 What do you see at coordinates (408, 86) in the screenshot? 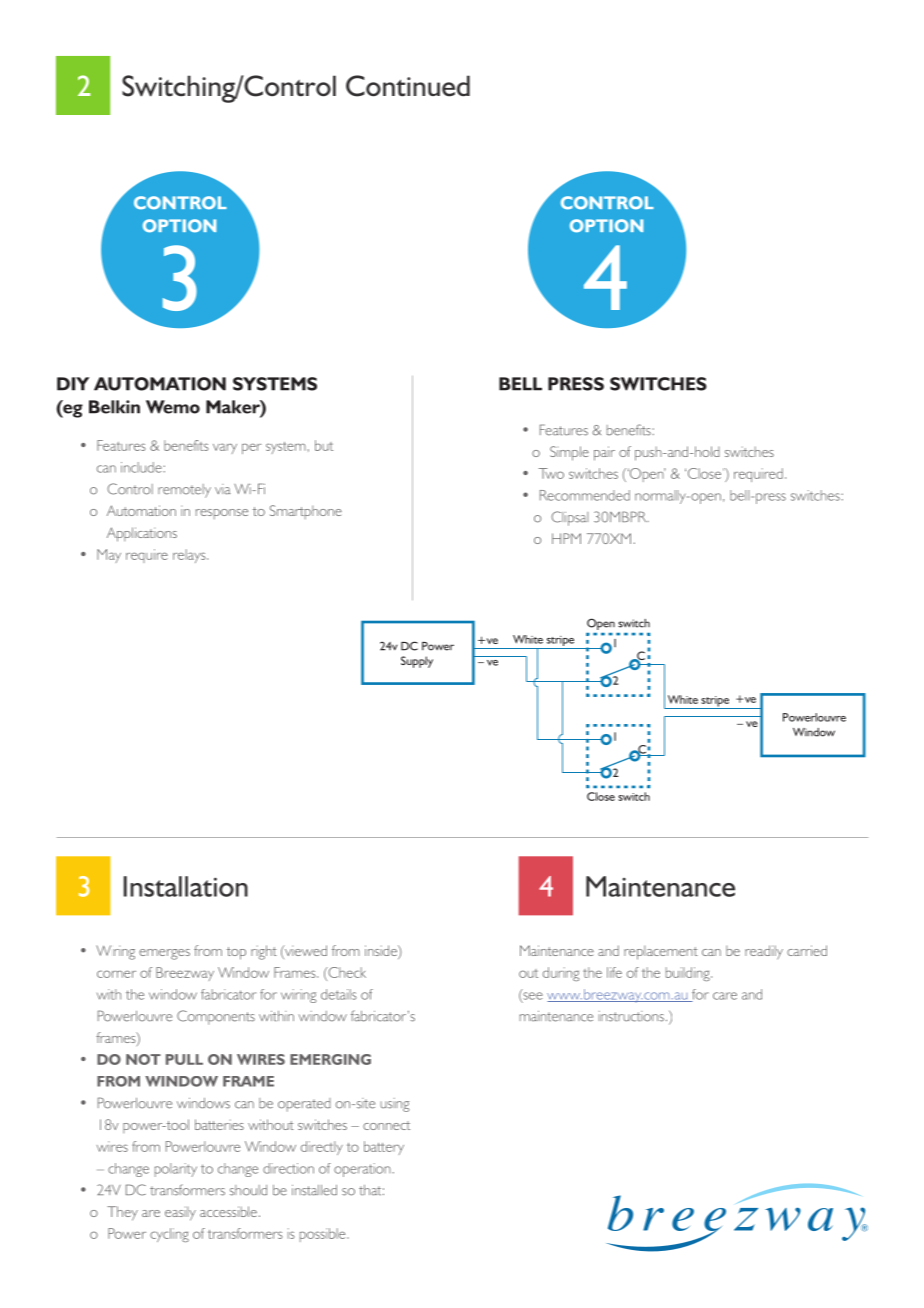
I see `Continued` at bounding box center [408, 86].
